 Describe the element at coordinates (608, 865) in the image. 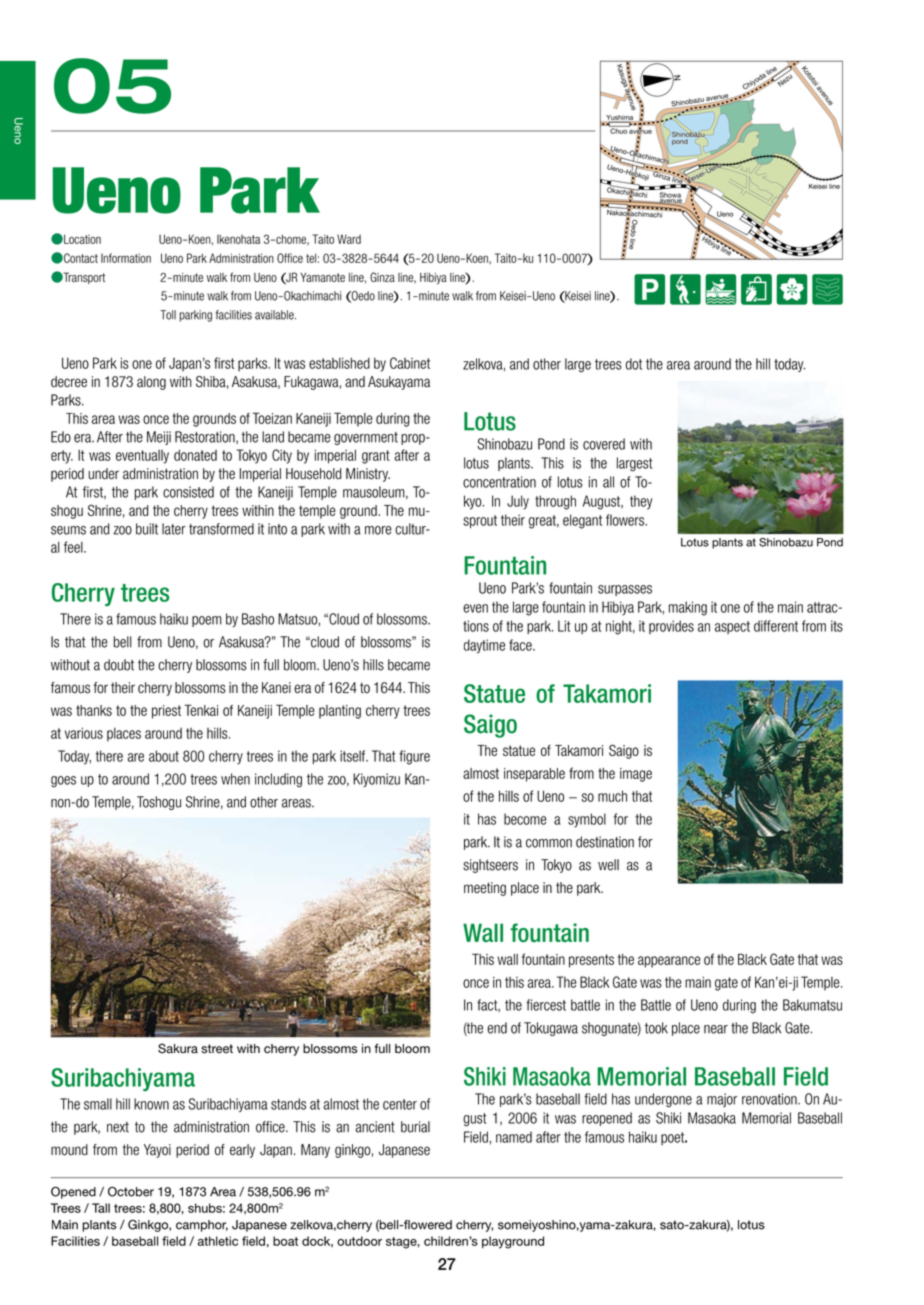

I see `well` at that location.
